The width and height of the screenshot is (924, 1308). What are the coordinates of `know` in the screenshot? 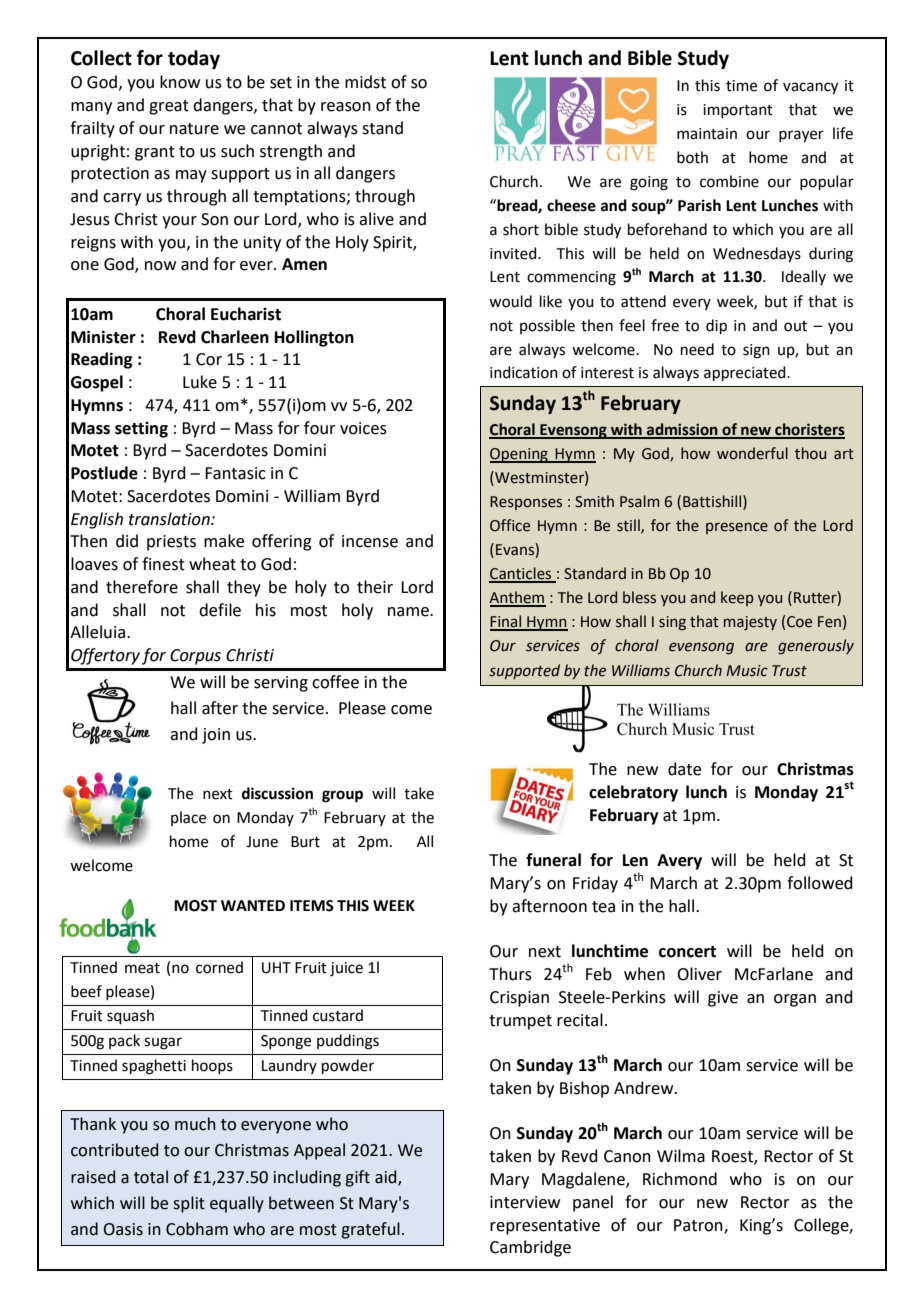 It's located at (180, 82).
